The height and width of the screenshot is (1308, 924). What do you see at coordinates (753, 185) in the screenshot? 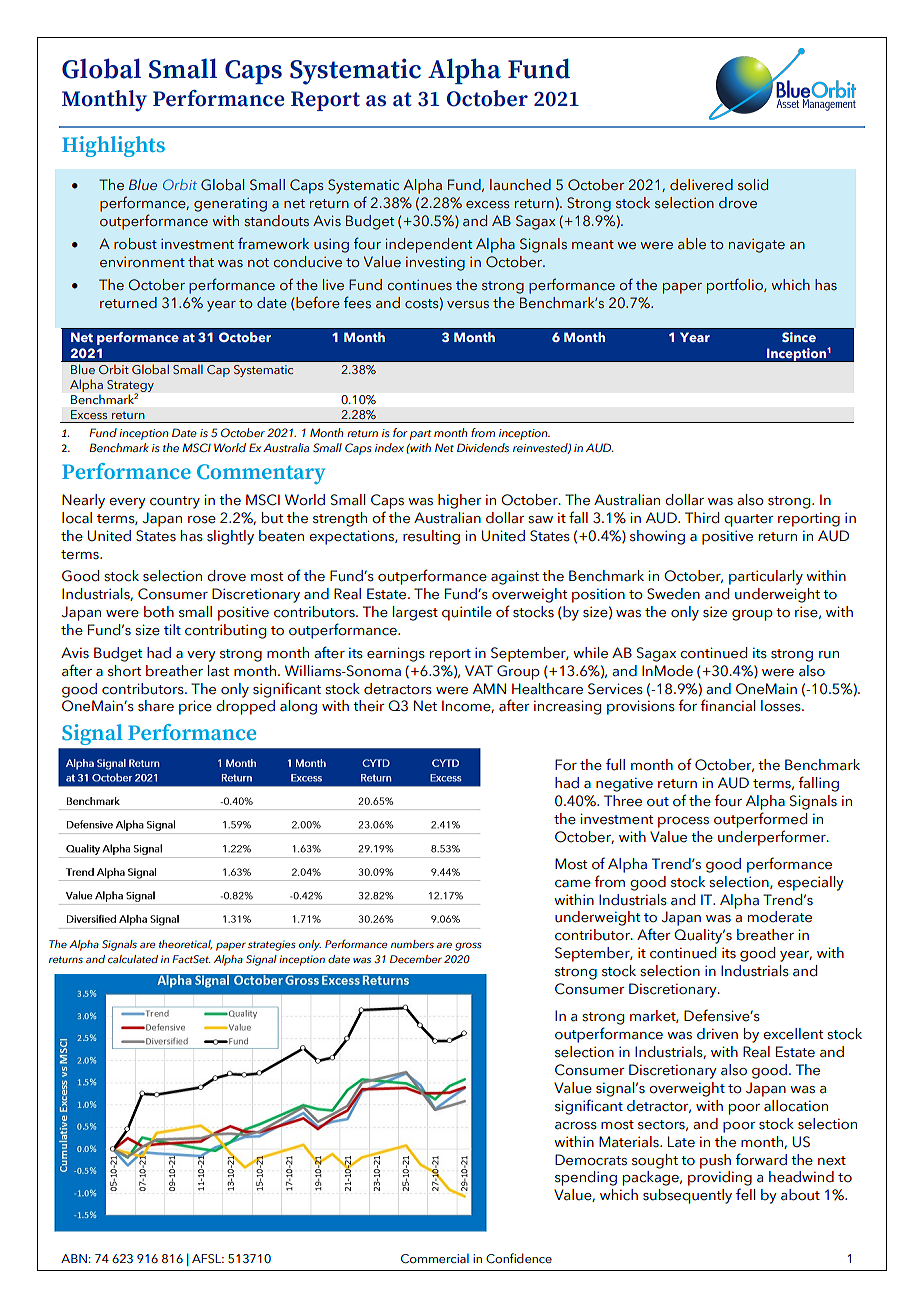
I see `solid` at bounding box center [753, 185].
